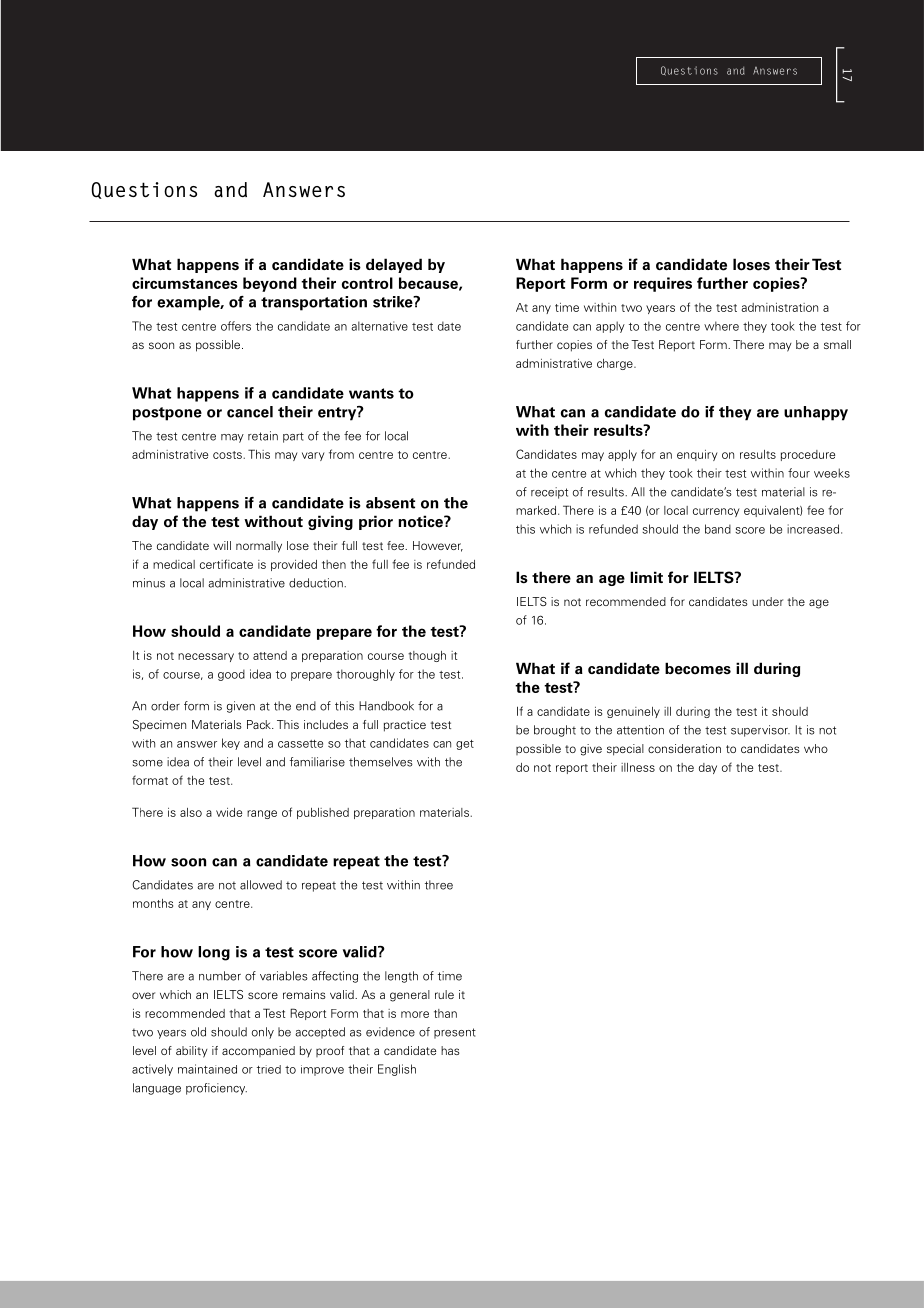 This screenshot has width=924, height=1308. Describe the element at coordinates (207, 1069) in the screenshot. I see `maintained` at that location.
